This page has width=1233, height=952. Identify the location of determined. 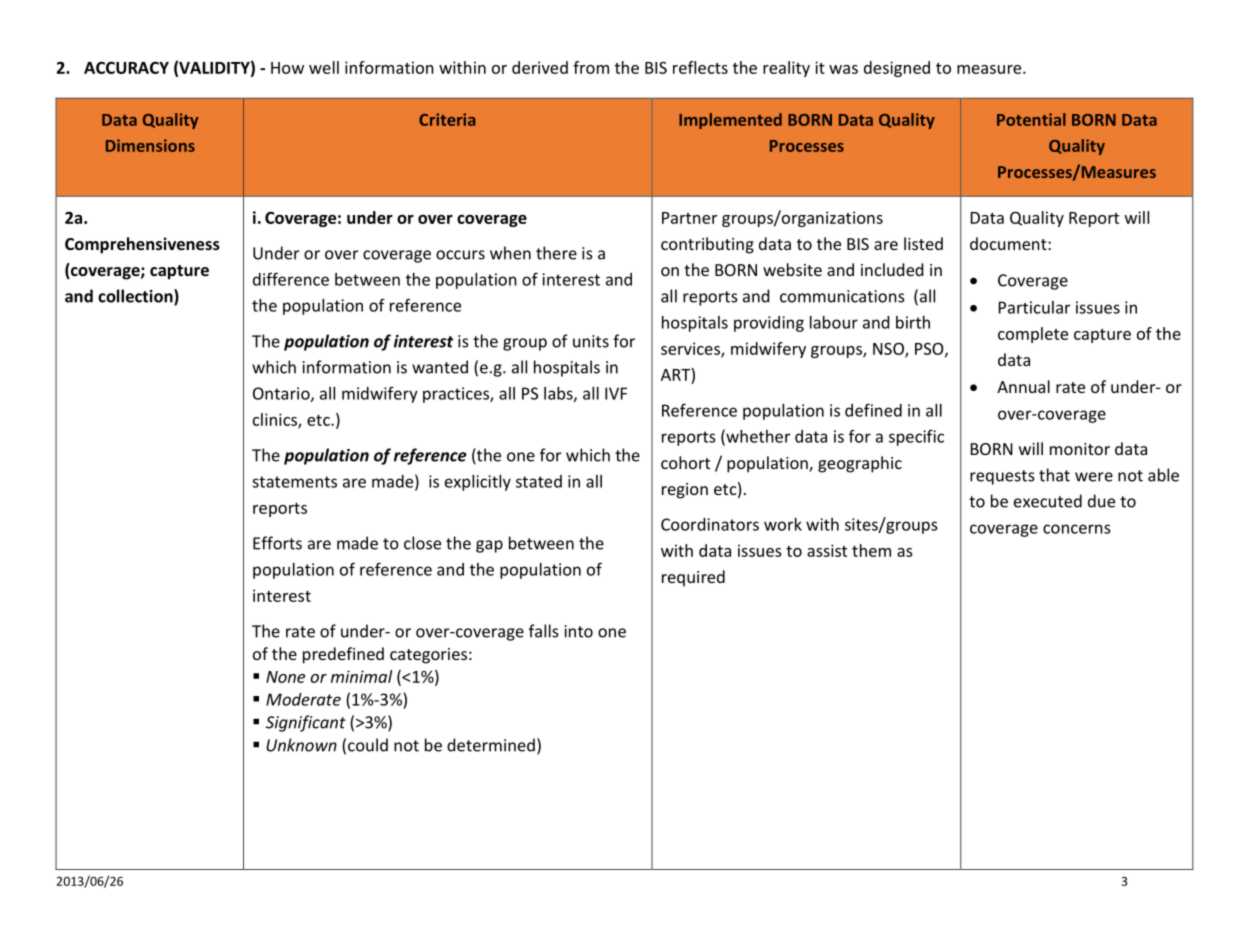
(491, 745).
